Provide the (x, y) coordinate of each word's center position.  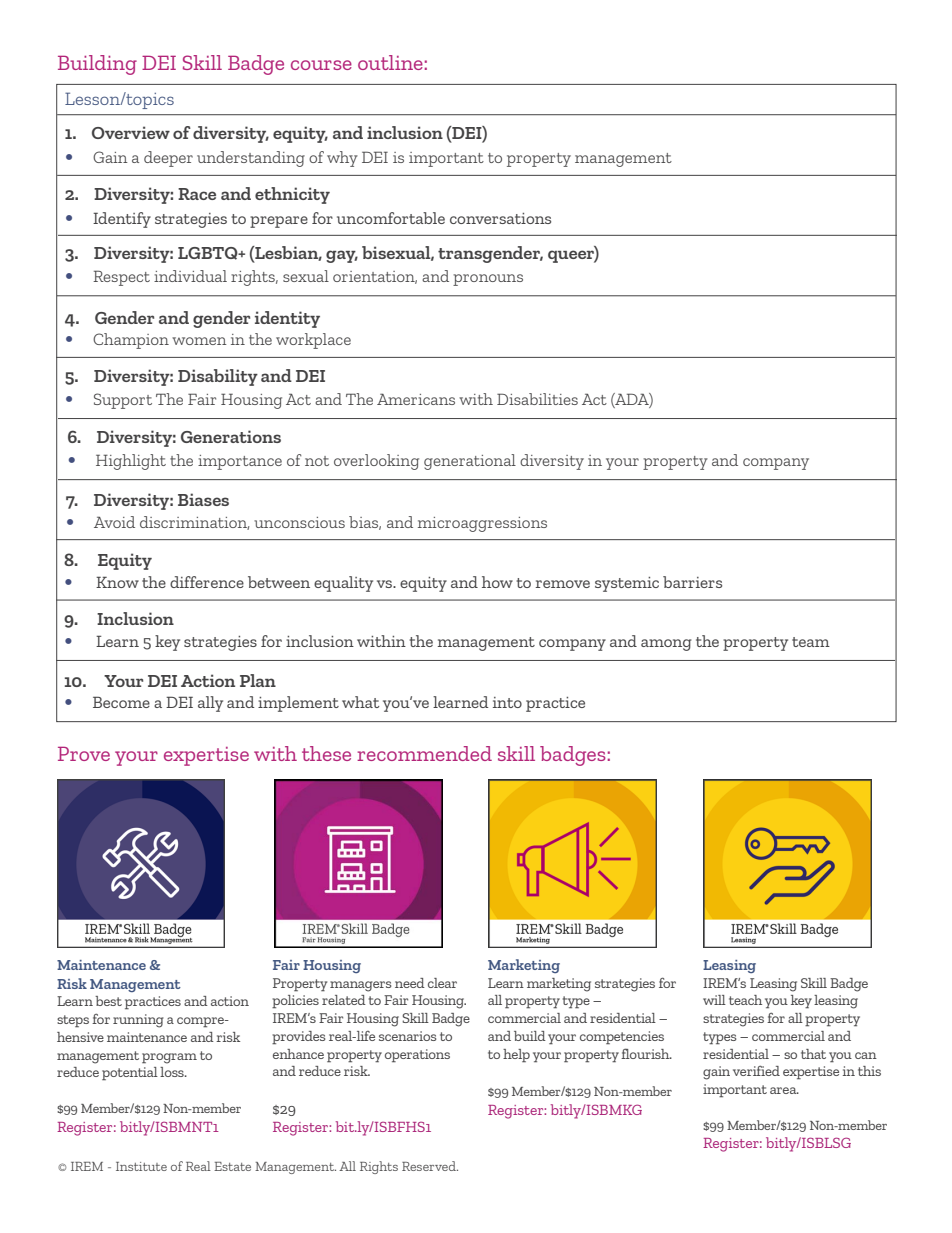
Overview (131, 132)
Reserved (430, 1166)
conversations (500, 218)
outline (390, 62)
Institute (141, 1166)
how (497, 582)
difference (207, 582)
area (784, 1090)
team (811, 642)
